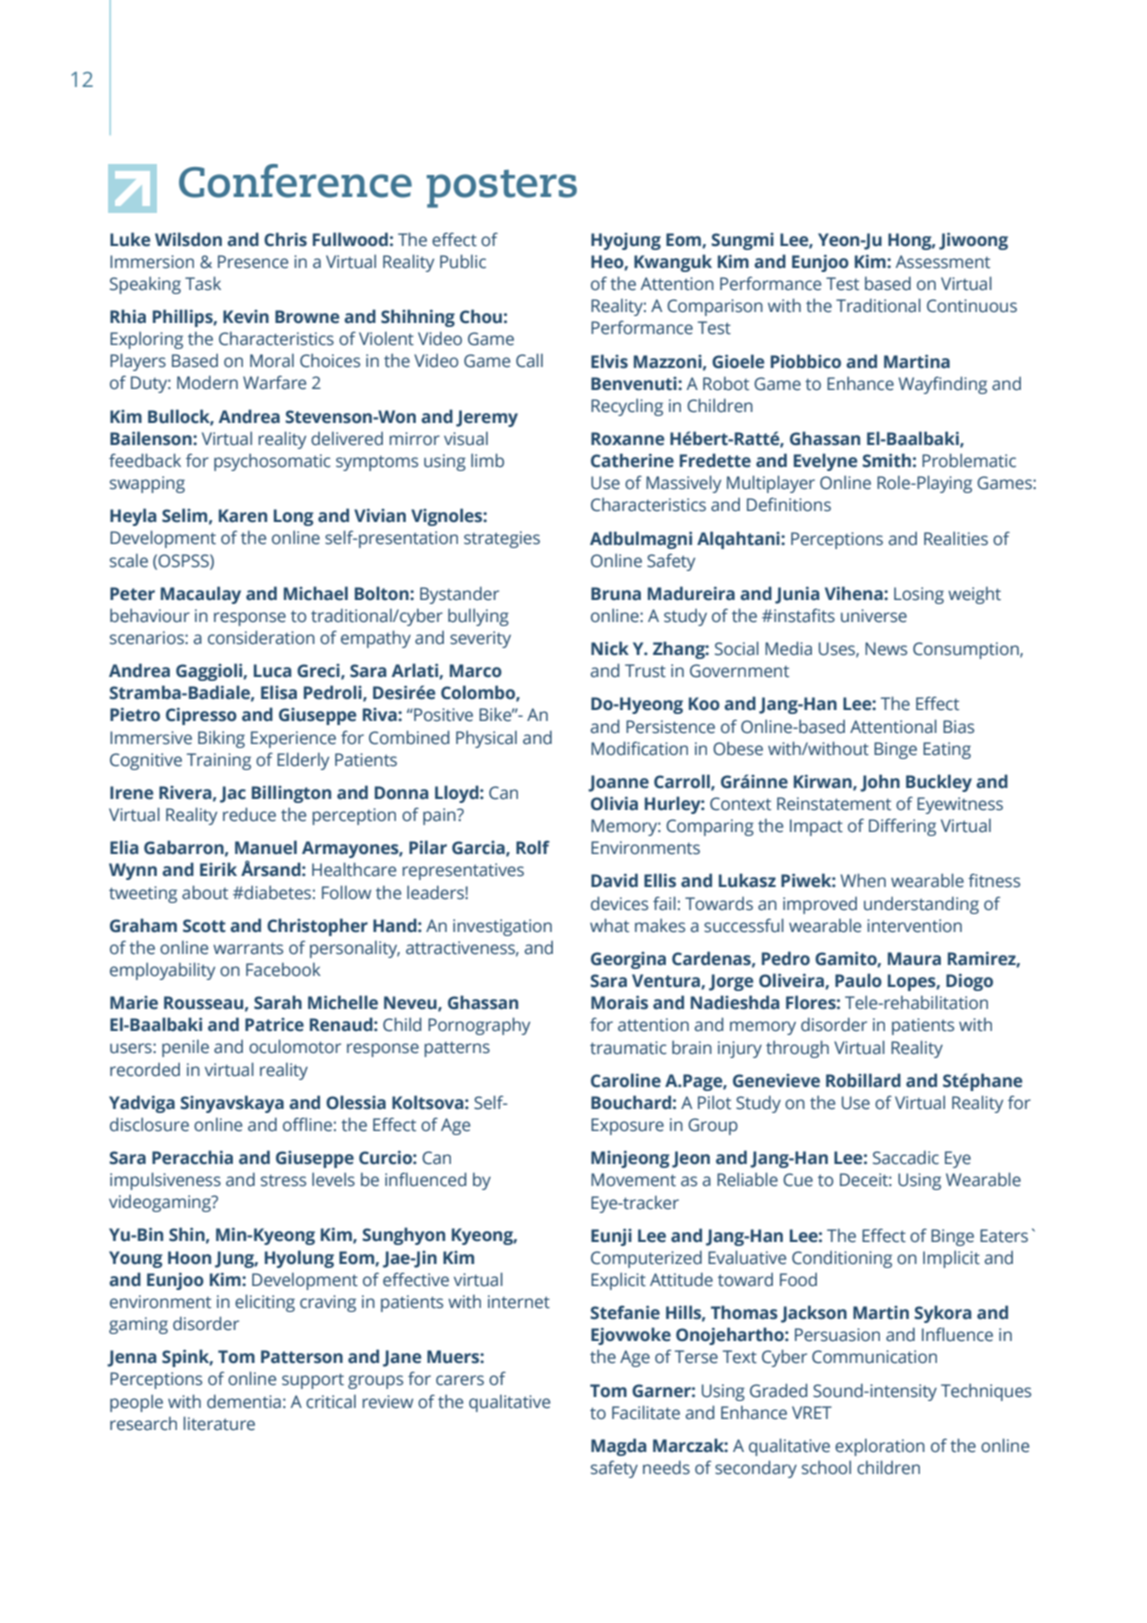 This screenshot has height=1623, width=1147. Describe the element at coordinates (283, 1181) in the screenshot. I see `stress` at that location.
